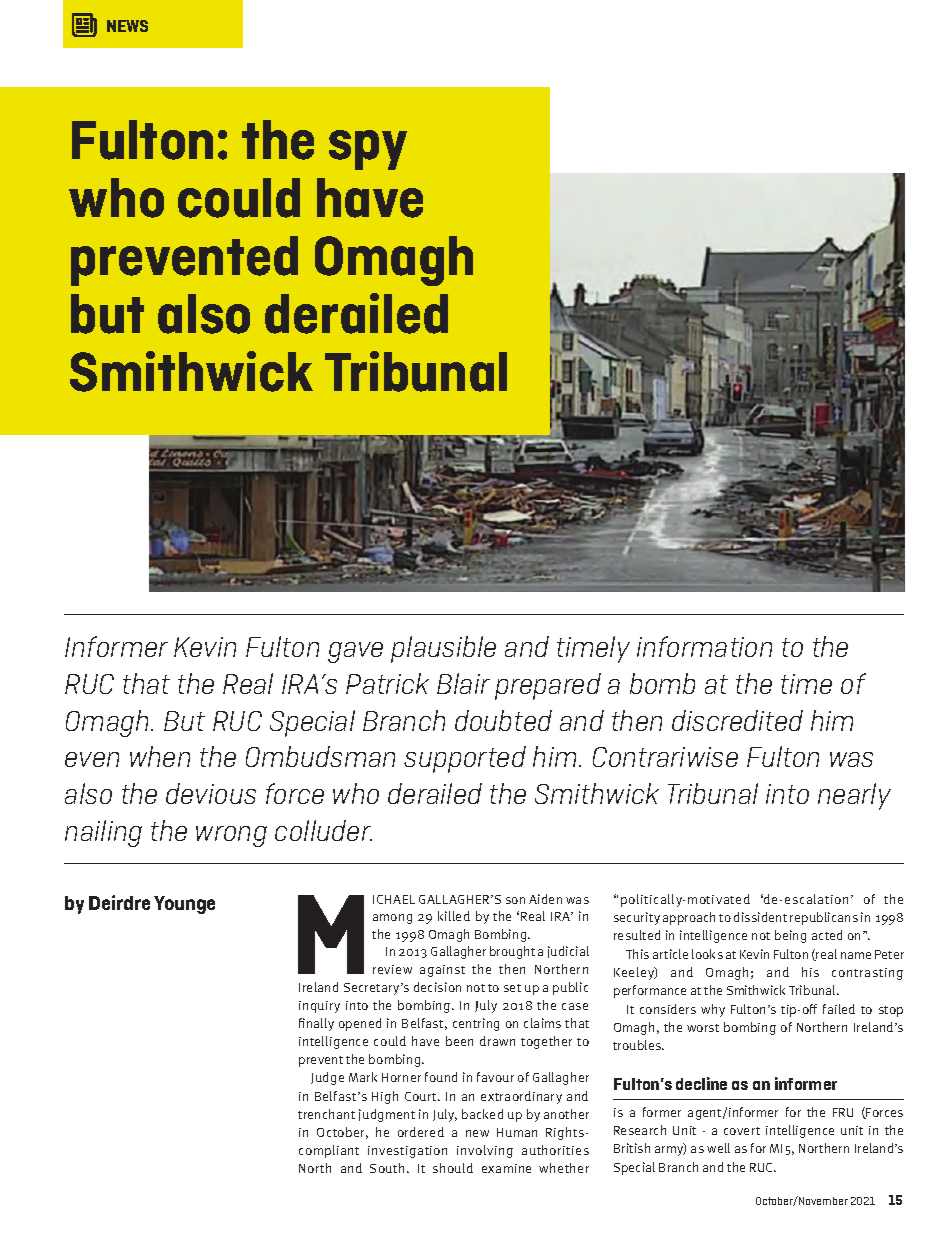 This screenshot has height=1234, width=952. Describe the element at coordinates (704, 646) in the screenshot. I see `information` at that location.
